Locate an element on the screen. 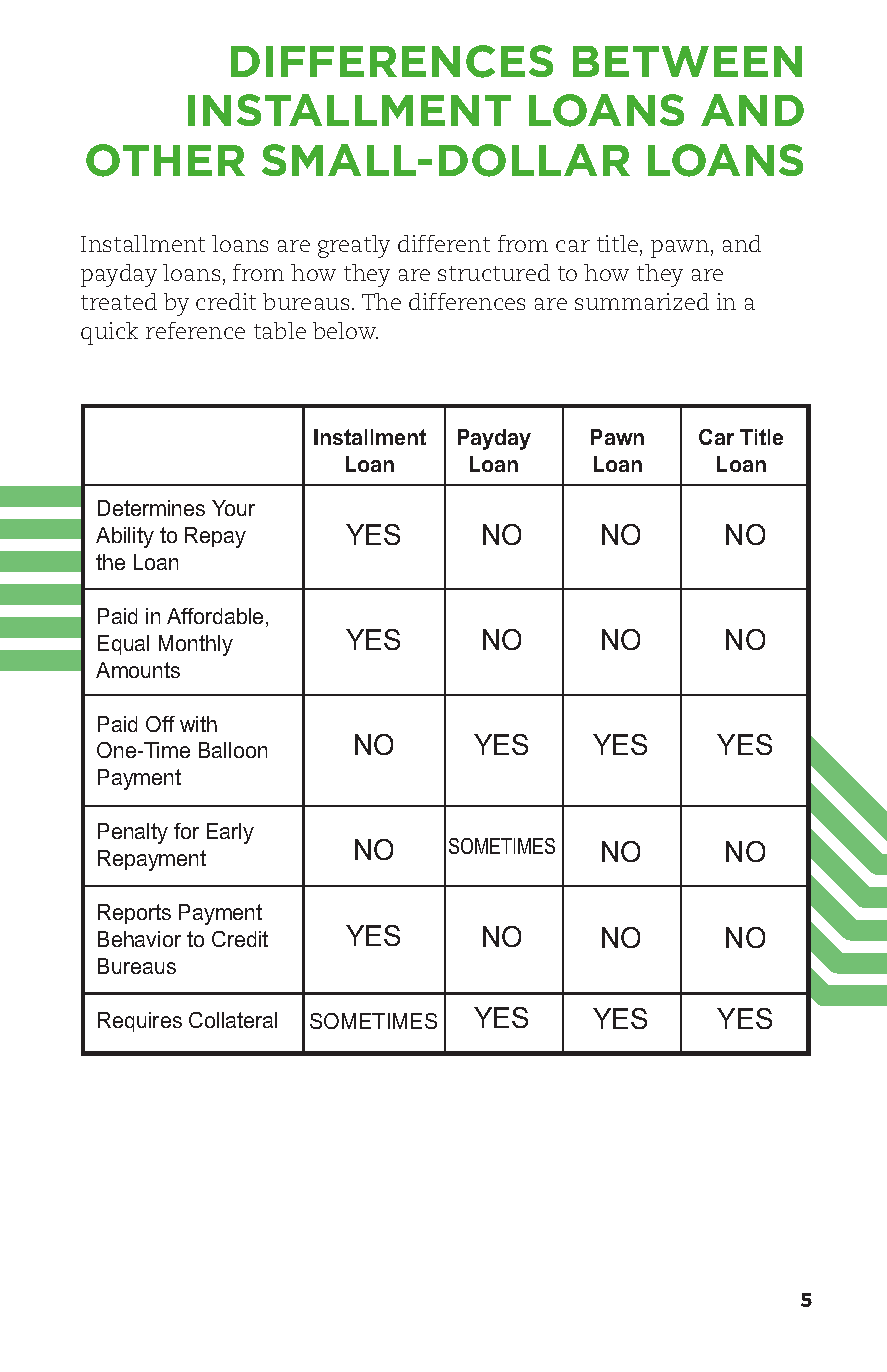 The height and width of the screenshot is (1372, 887). summarized is located at coordinates (642, 301).
